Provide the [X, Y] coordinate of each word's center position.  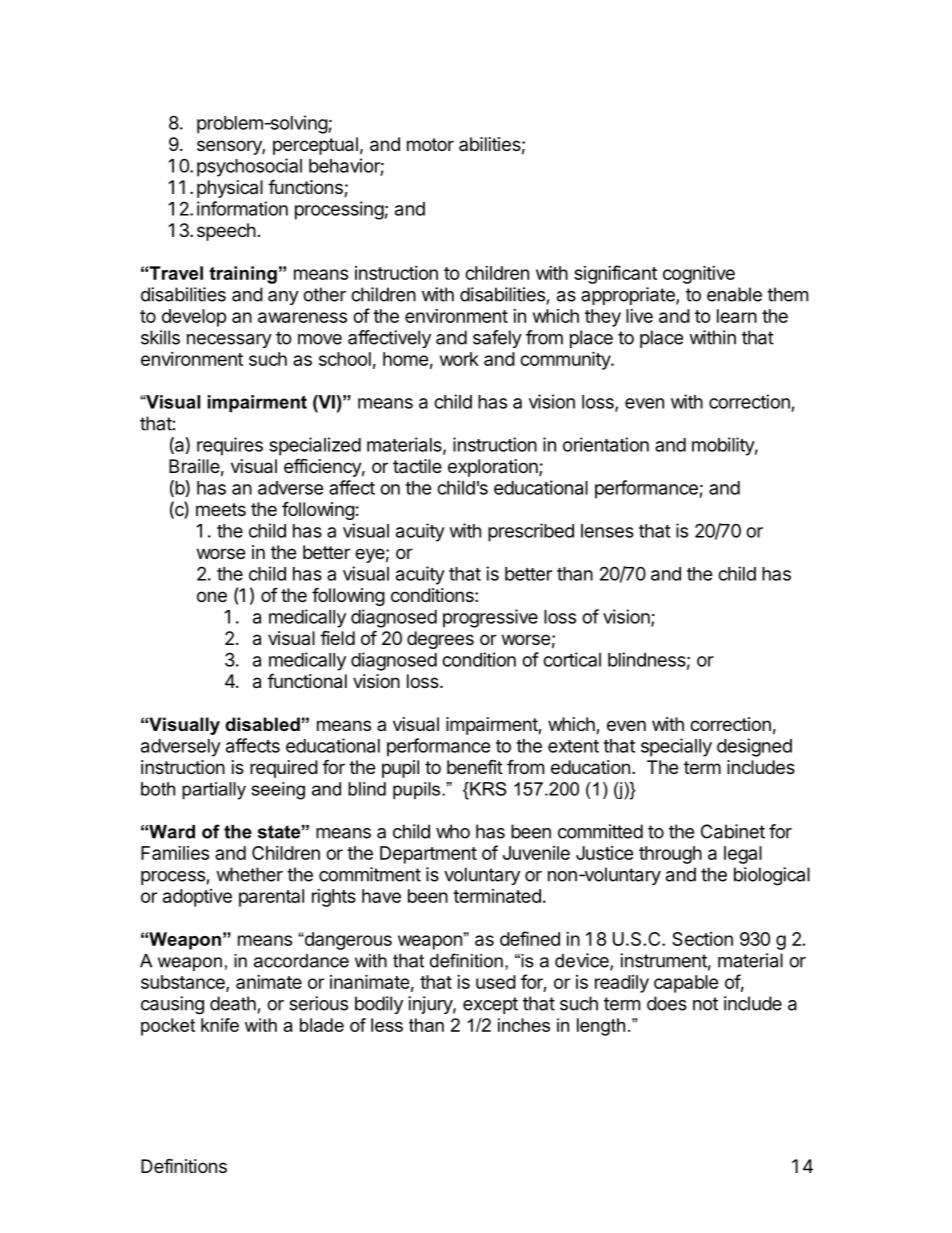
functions [306, 188]
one [212, 596]
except [490, 1005]
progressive [490, 618]
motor [430, 144]
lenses [607, 531]
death [233, 1003]
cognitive [699, 274]
